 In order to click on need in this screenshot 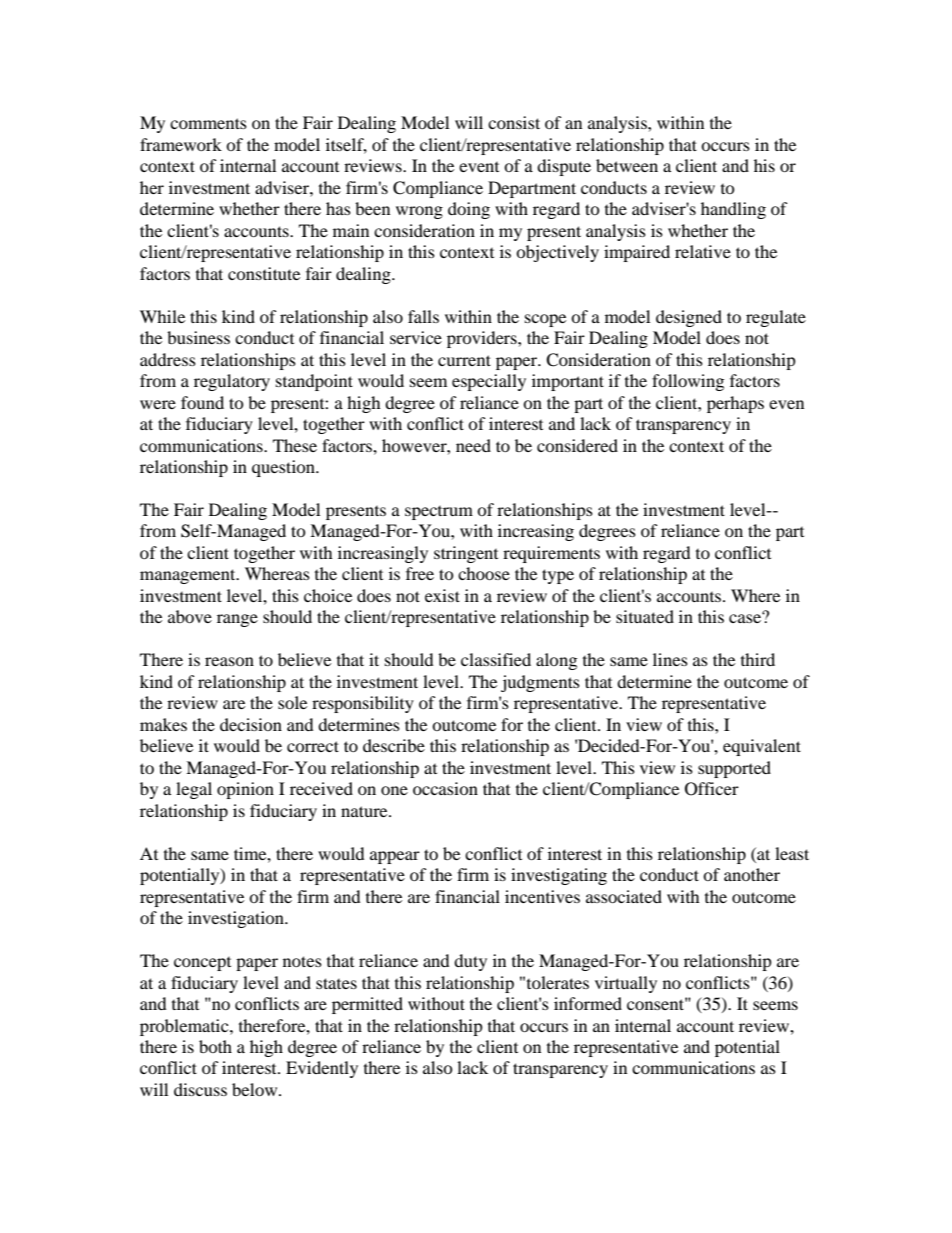, I will do `click(473, 445)`.
